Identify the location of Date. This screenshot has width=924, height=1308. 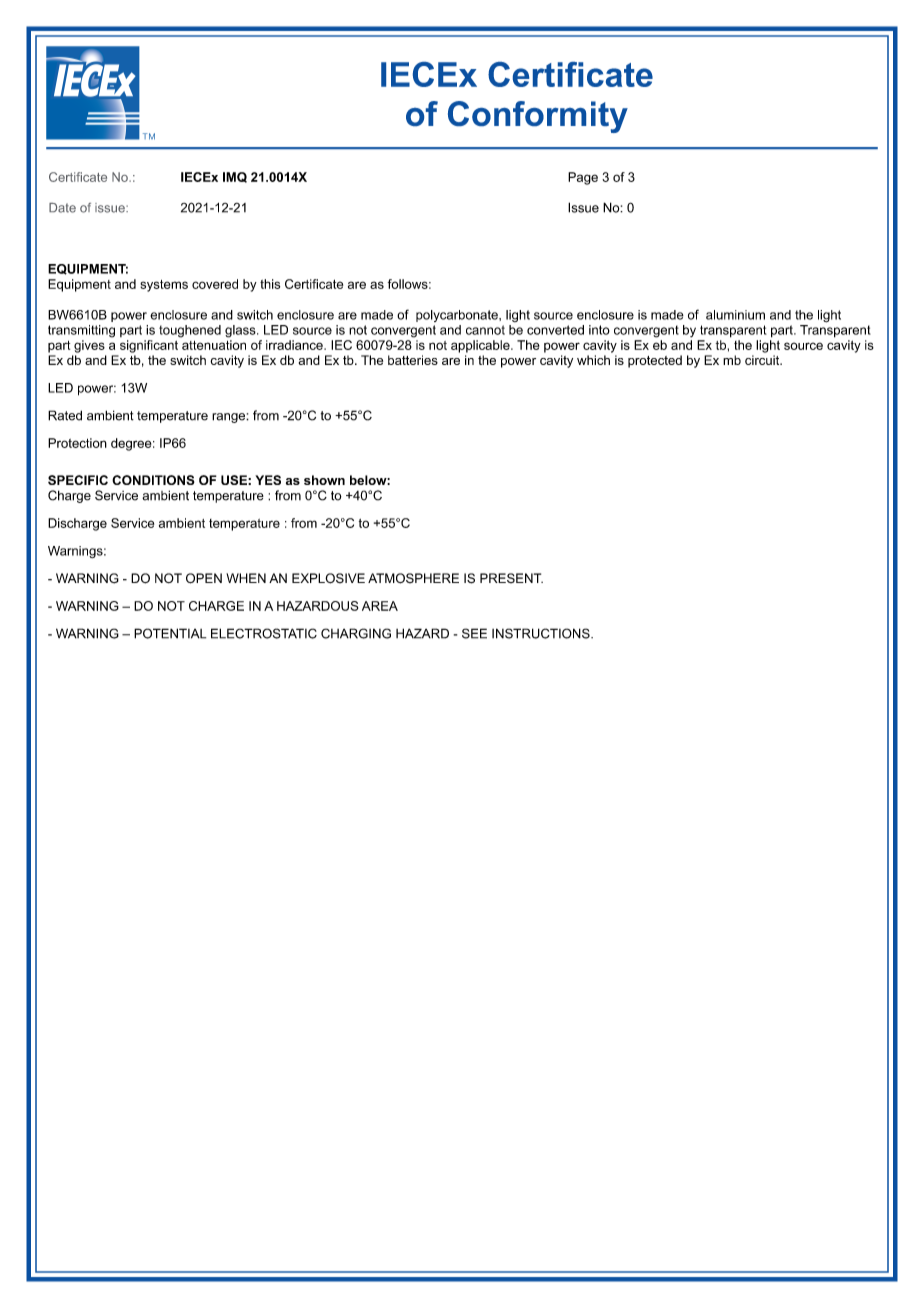
(62, 208).
